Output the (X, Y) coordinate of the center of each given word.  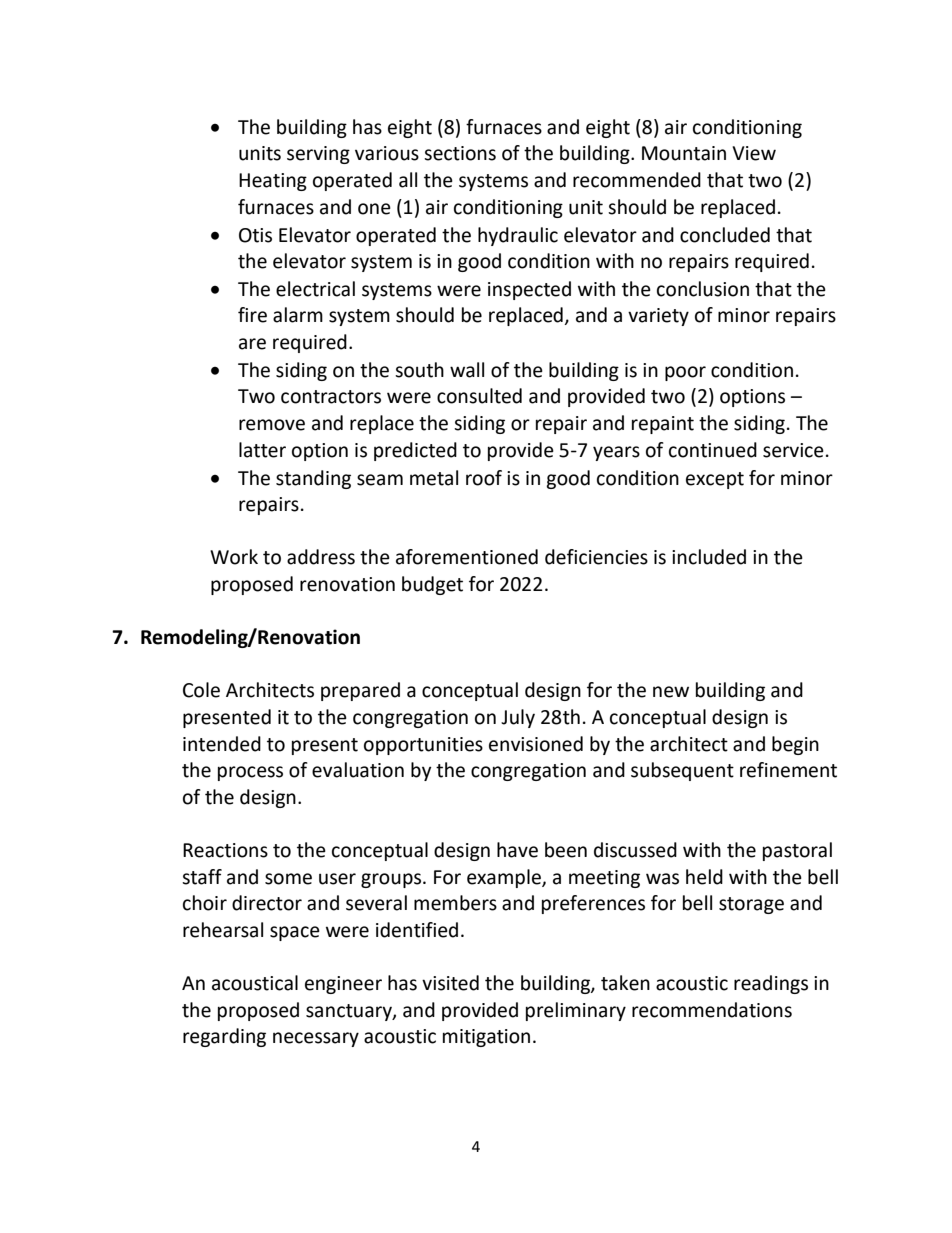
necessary (316, 1039)
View (754, 153)
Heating (273, 182)
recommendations (712, 1010)
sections (460, 153)
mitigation (486, 1038)
